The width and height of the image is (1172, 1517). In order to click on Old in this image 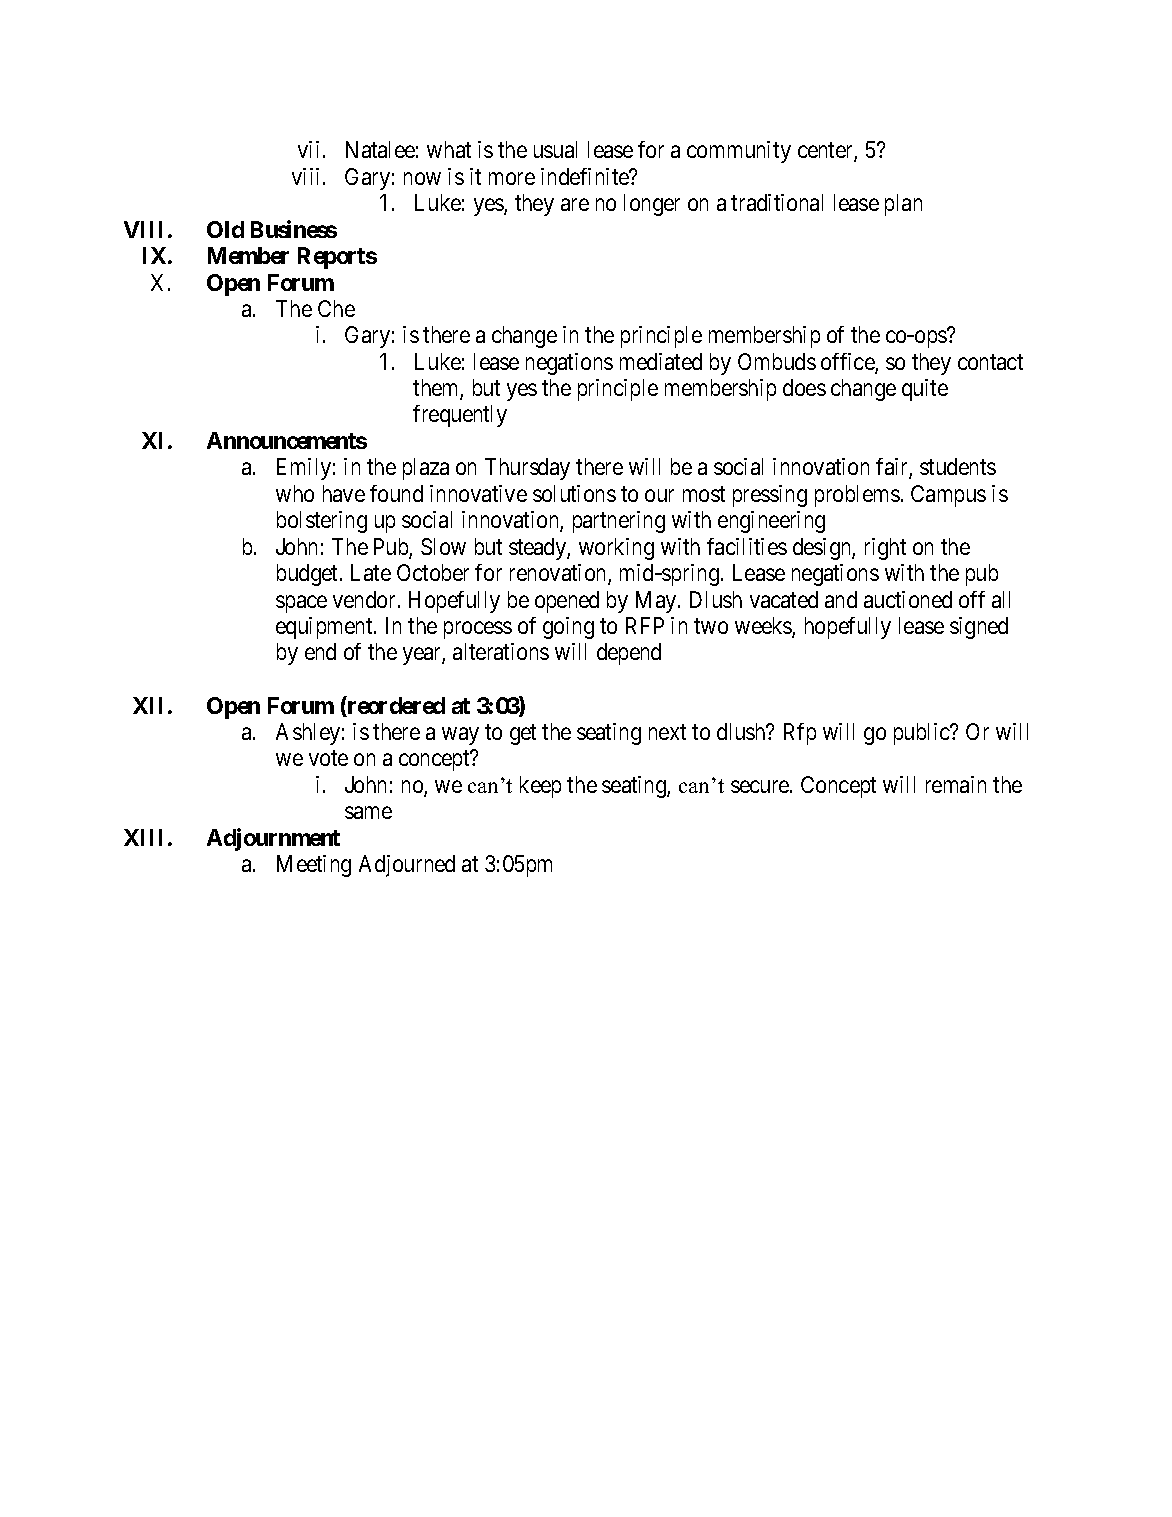, I will do `click(225, 229)`.
